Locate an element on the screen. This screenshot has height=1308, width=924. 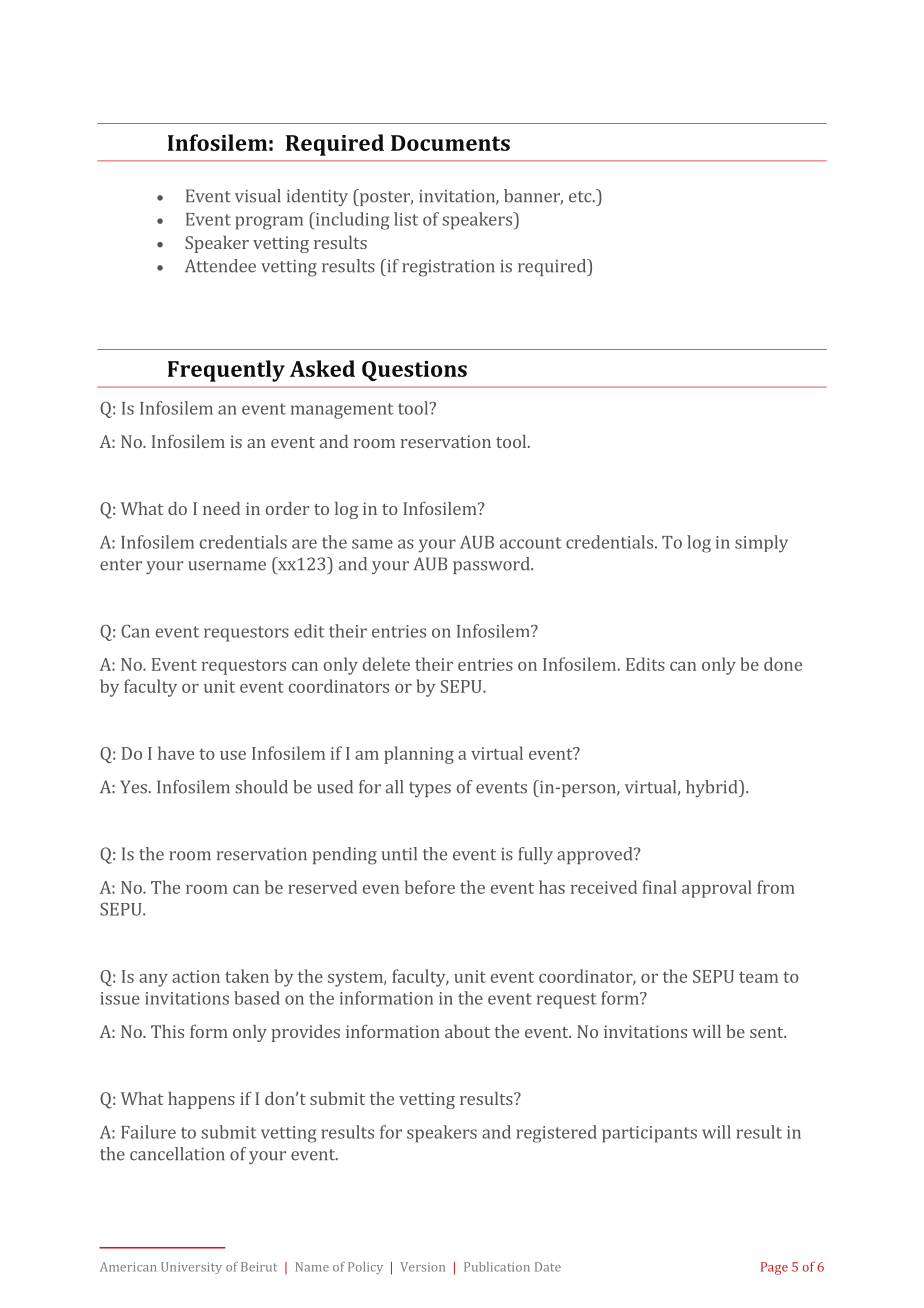
Version is located at coordinates (422, 1267).
